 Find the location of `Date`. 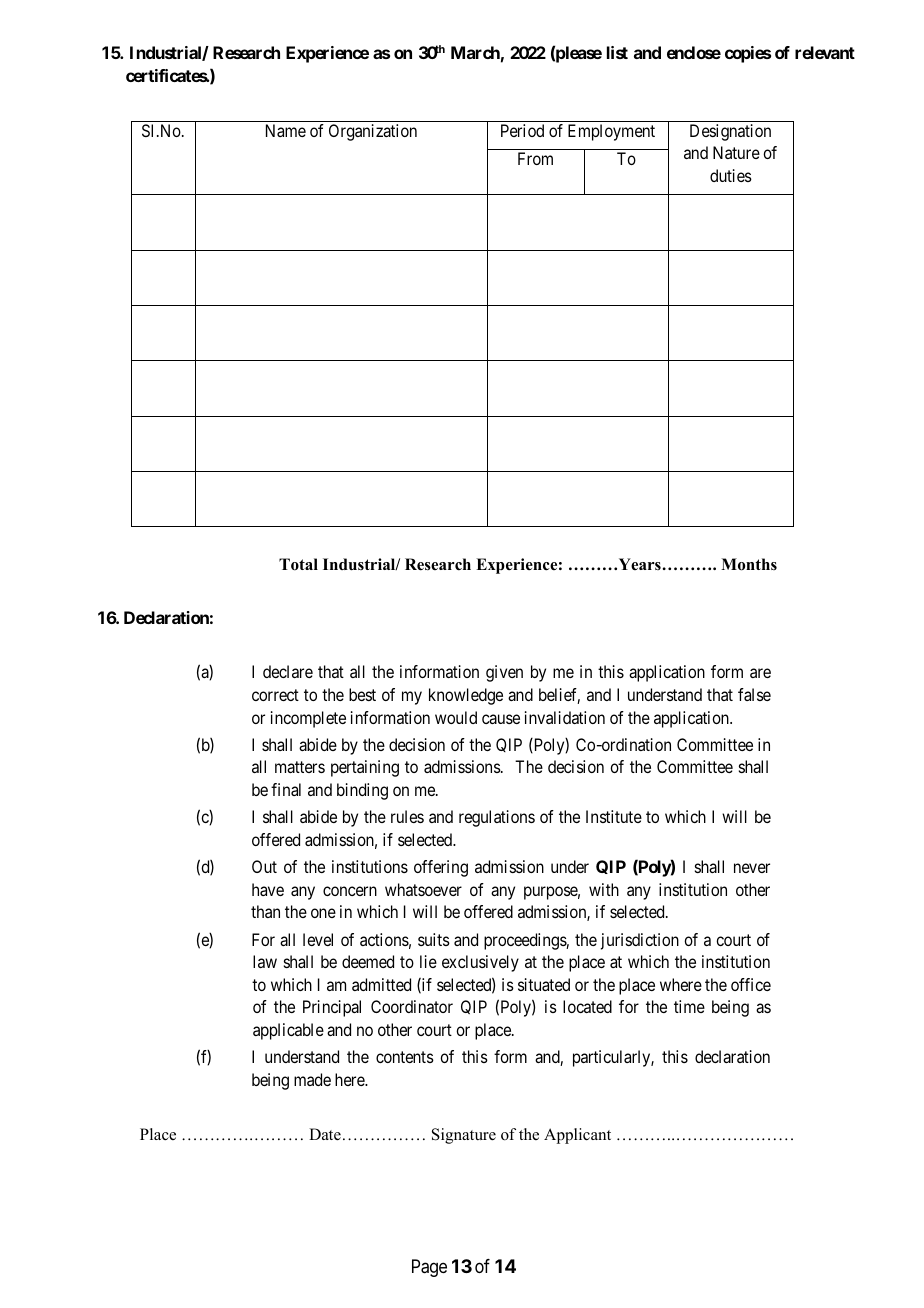

Date is located at coordinates (325, 1134).
